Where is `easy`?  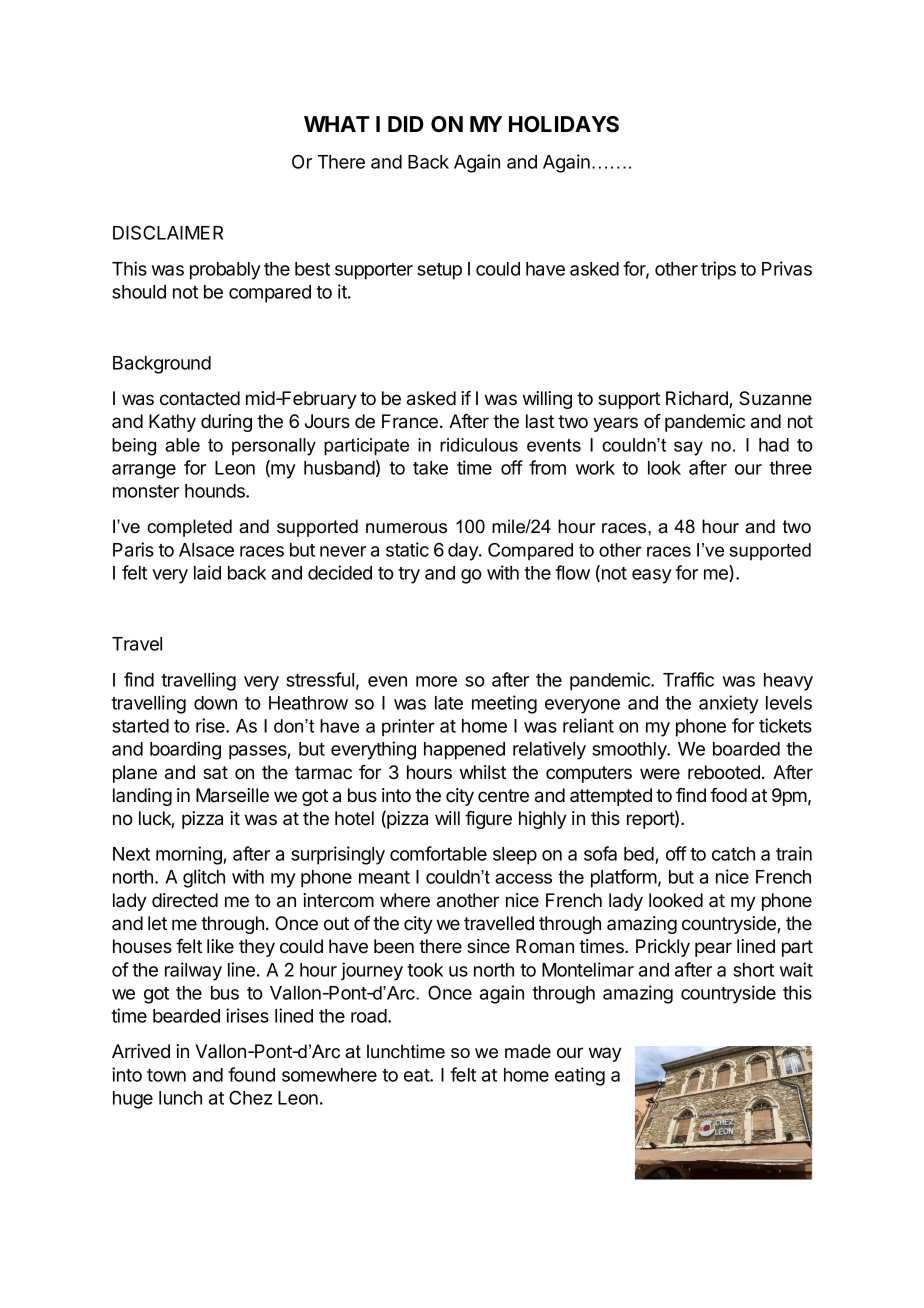
easy is located at coordinates (652, 576).
